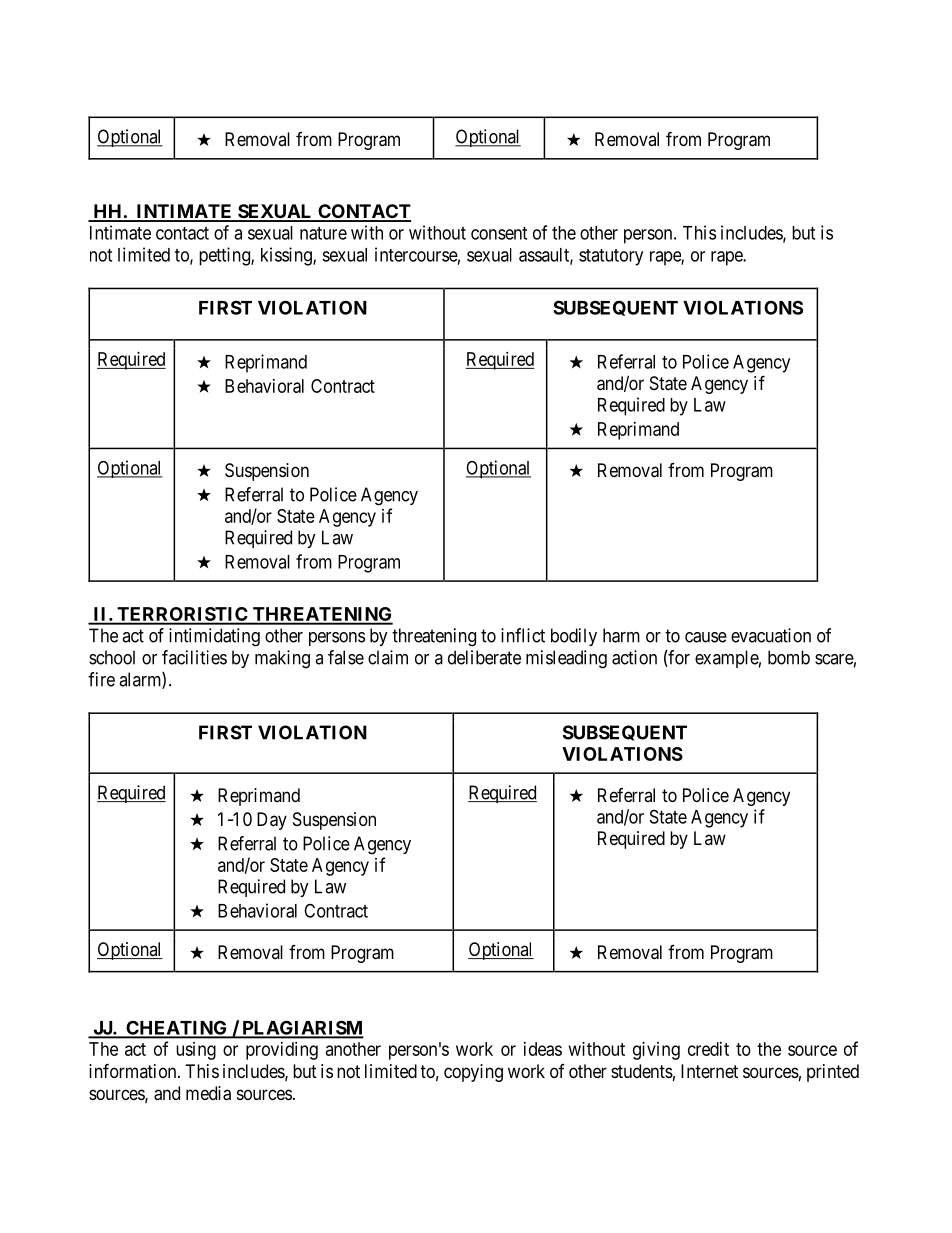 The height and width of the screenshot is (1233, 952). Describe the element at coordinates (196, 1051) in the screenshot. I see `using` at that location.
